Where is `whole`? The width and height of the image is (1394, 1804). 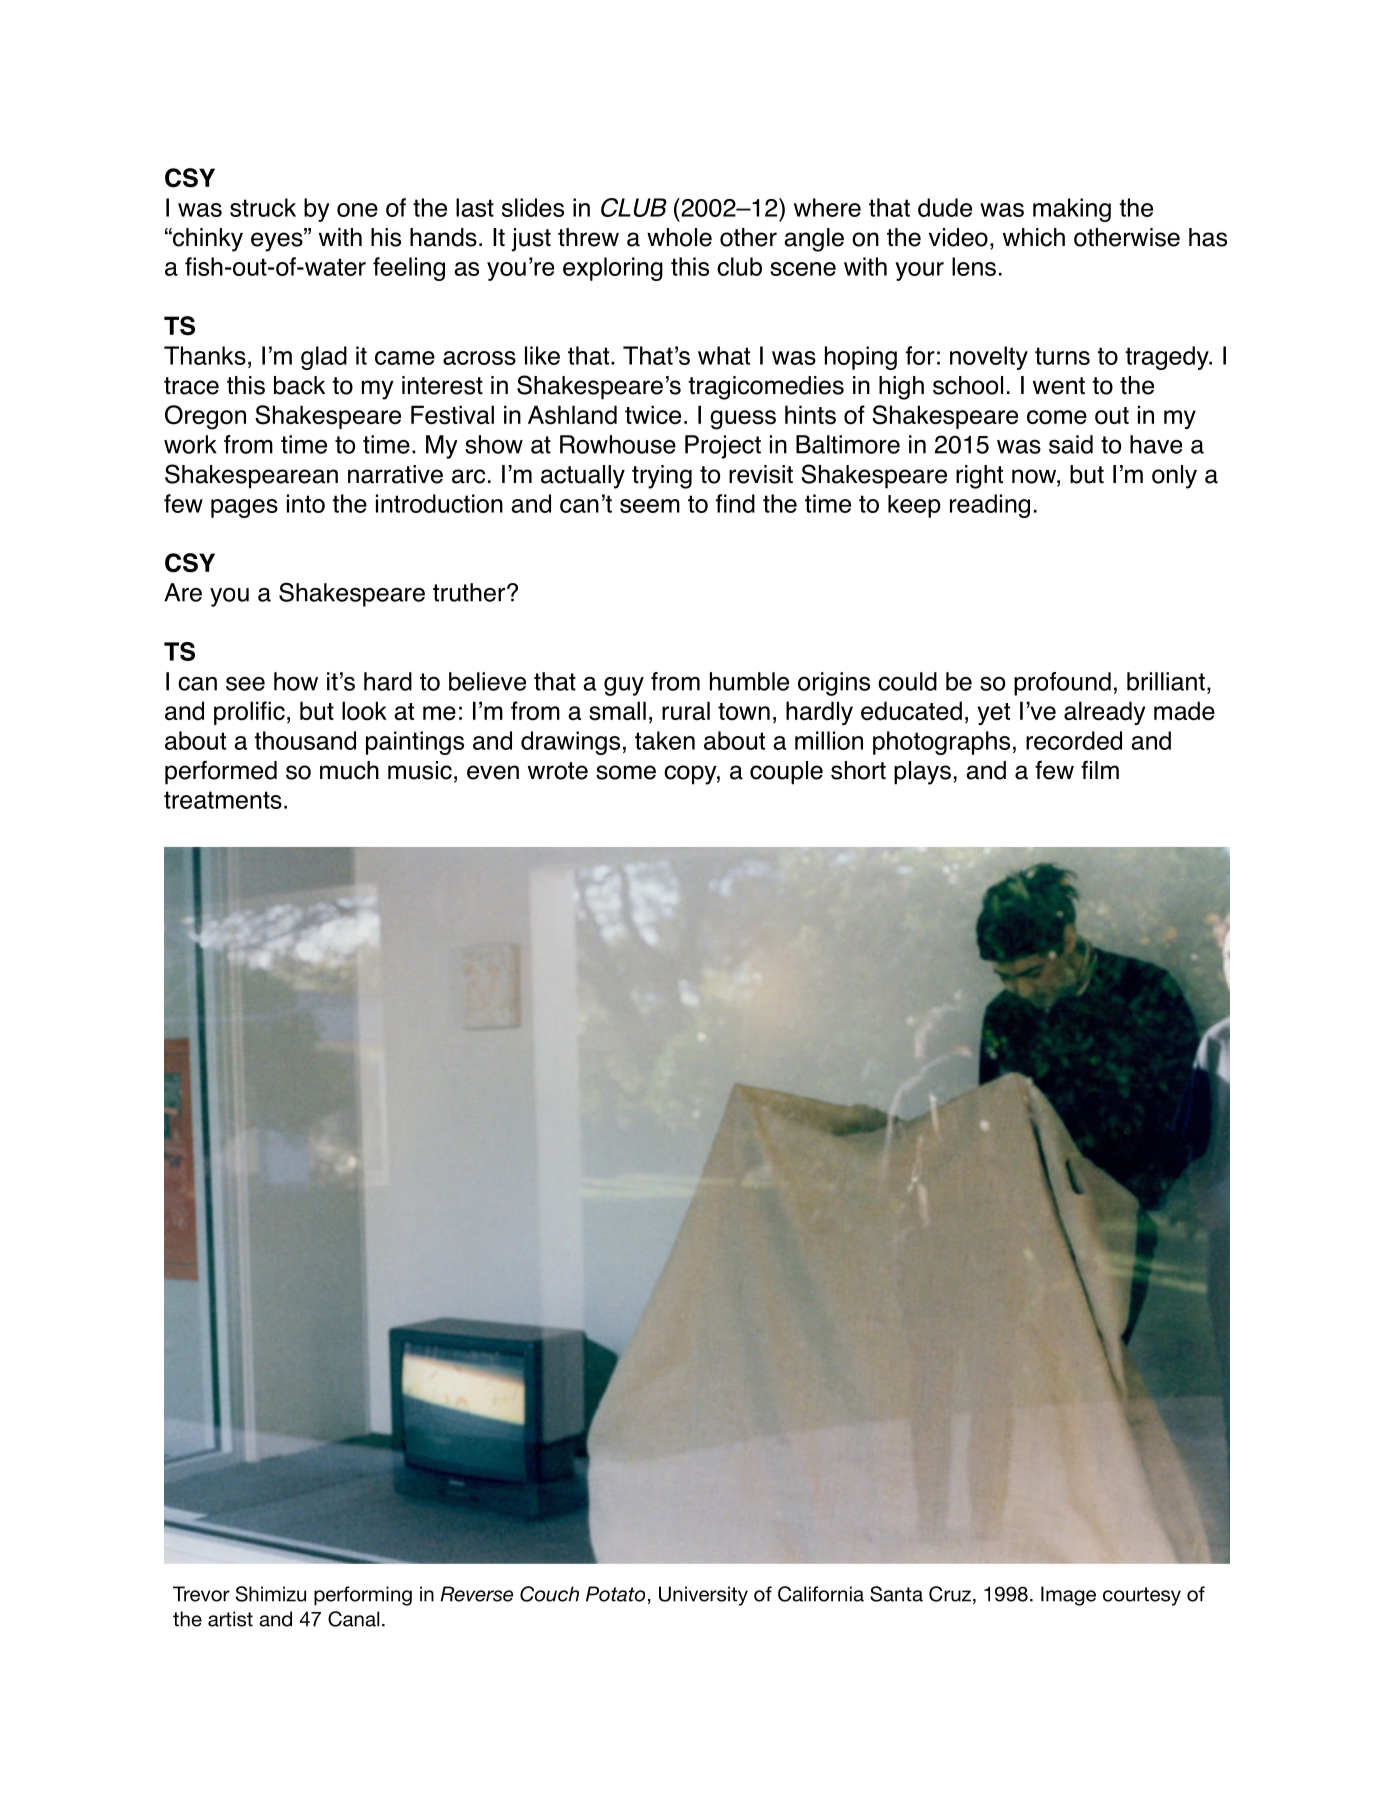
whole is located at coordinates (679, 237).
